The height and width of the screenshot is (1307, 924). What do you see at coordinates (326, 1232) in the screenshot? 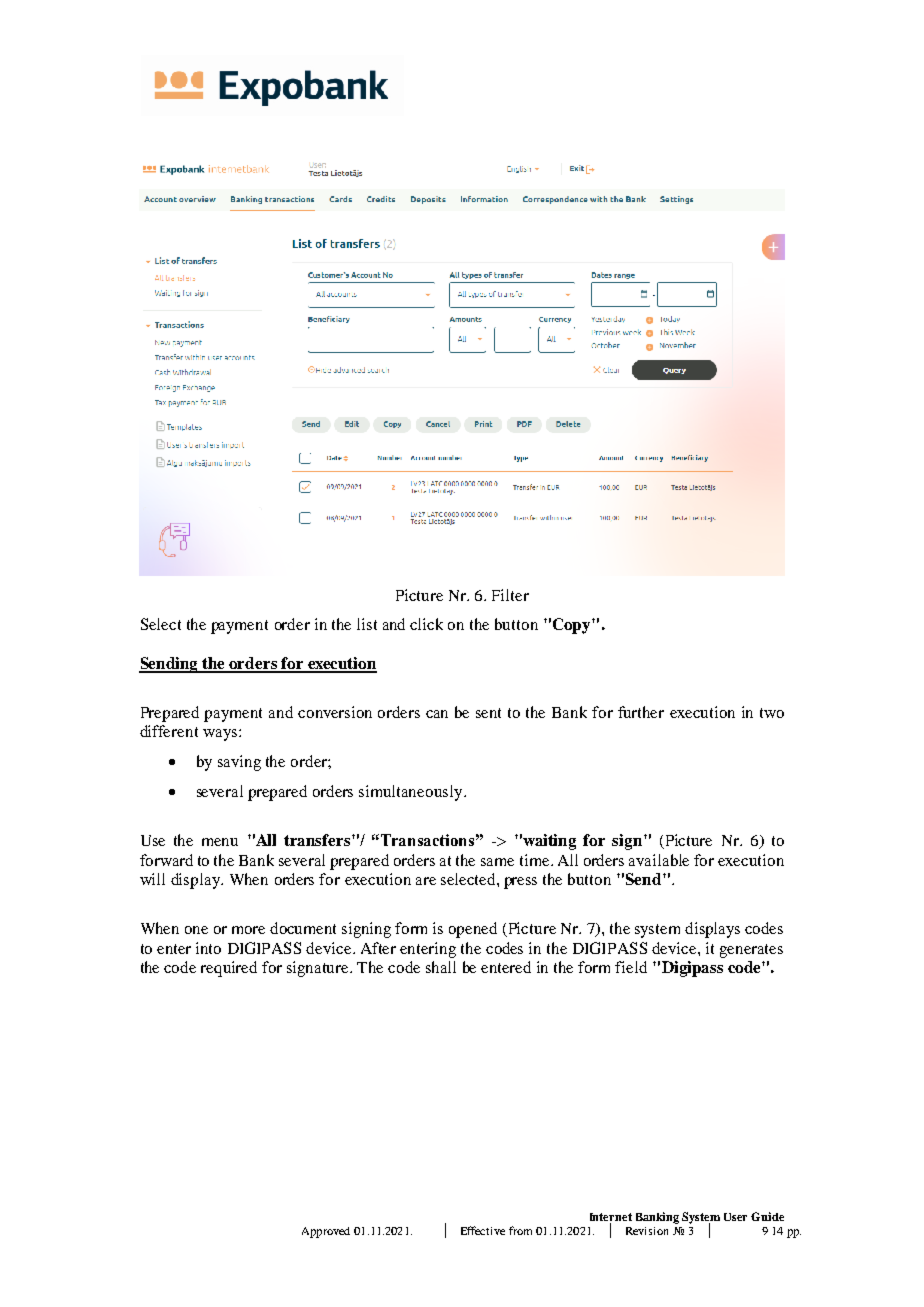
I see `Approved` at bounding box center [326, 1232].
